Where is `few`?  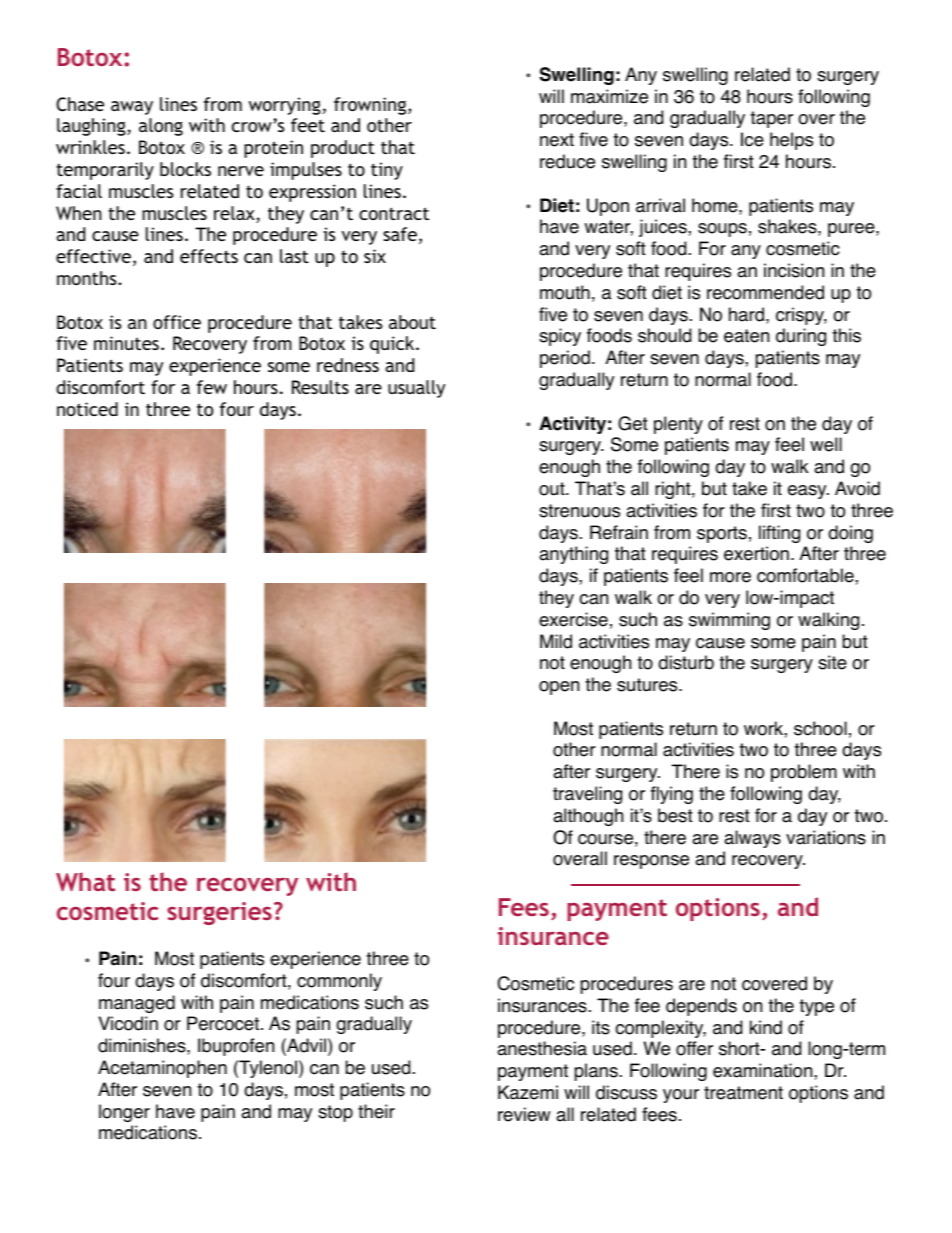
few is located at coordinates (212, 387).
